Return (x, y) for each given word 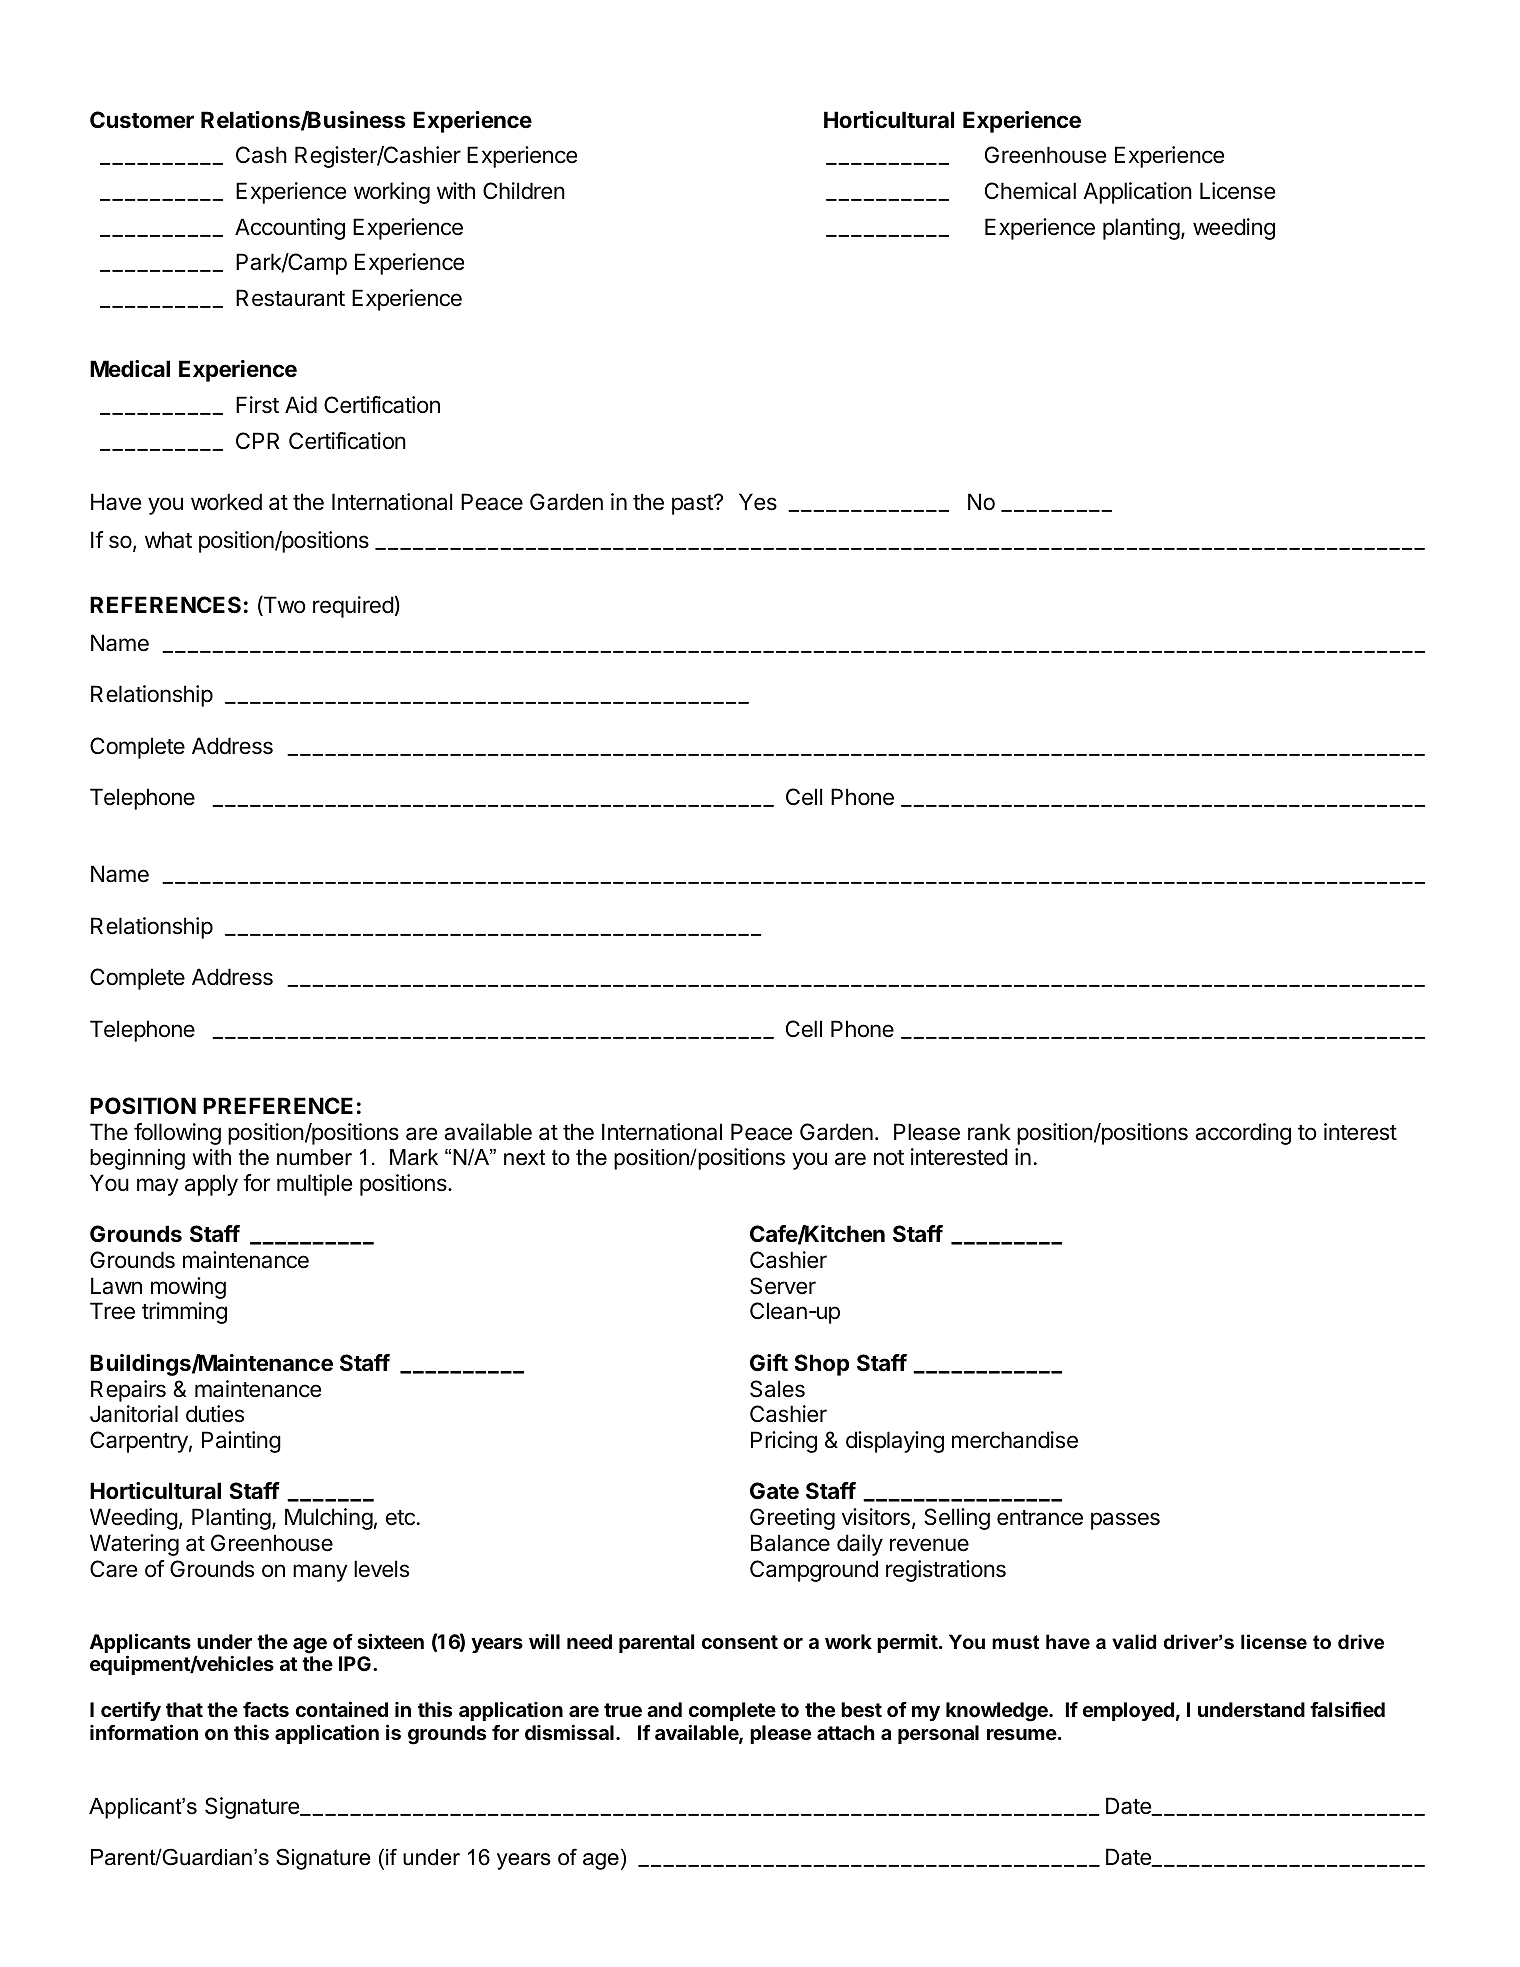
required (354, 607)
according (1243, 1134)
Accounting (290, 229)
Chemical (1030, 191)
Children (524, 191)
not (889, 1158)
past (693, 505)
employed (1128, 1711)
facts (266, 1709)
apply (211, 1185)
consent (740, 1642)
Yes (758, 502)
